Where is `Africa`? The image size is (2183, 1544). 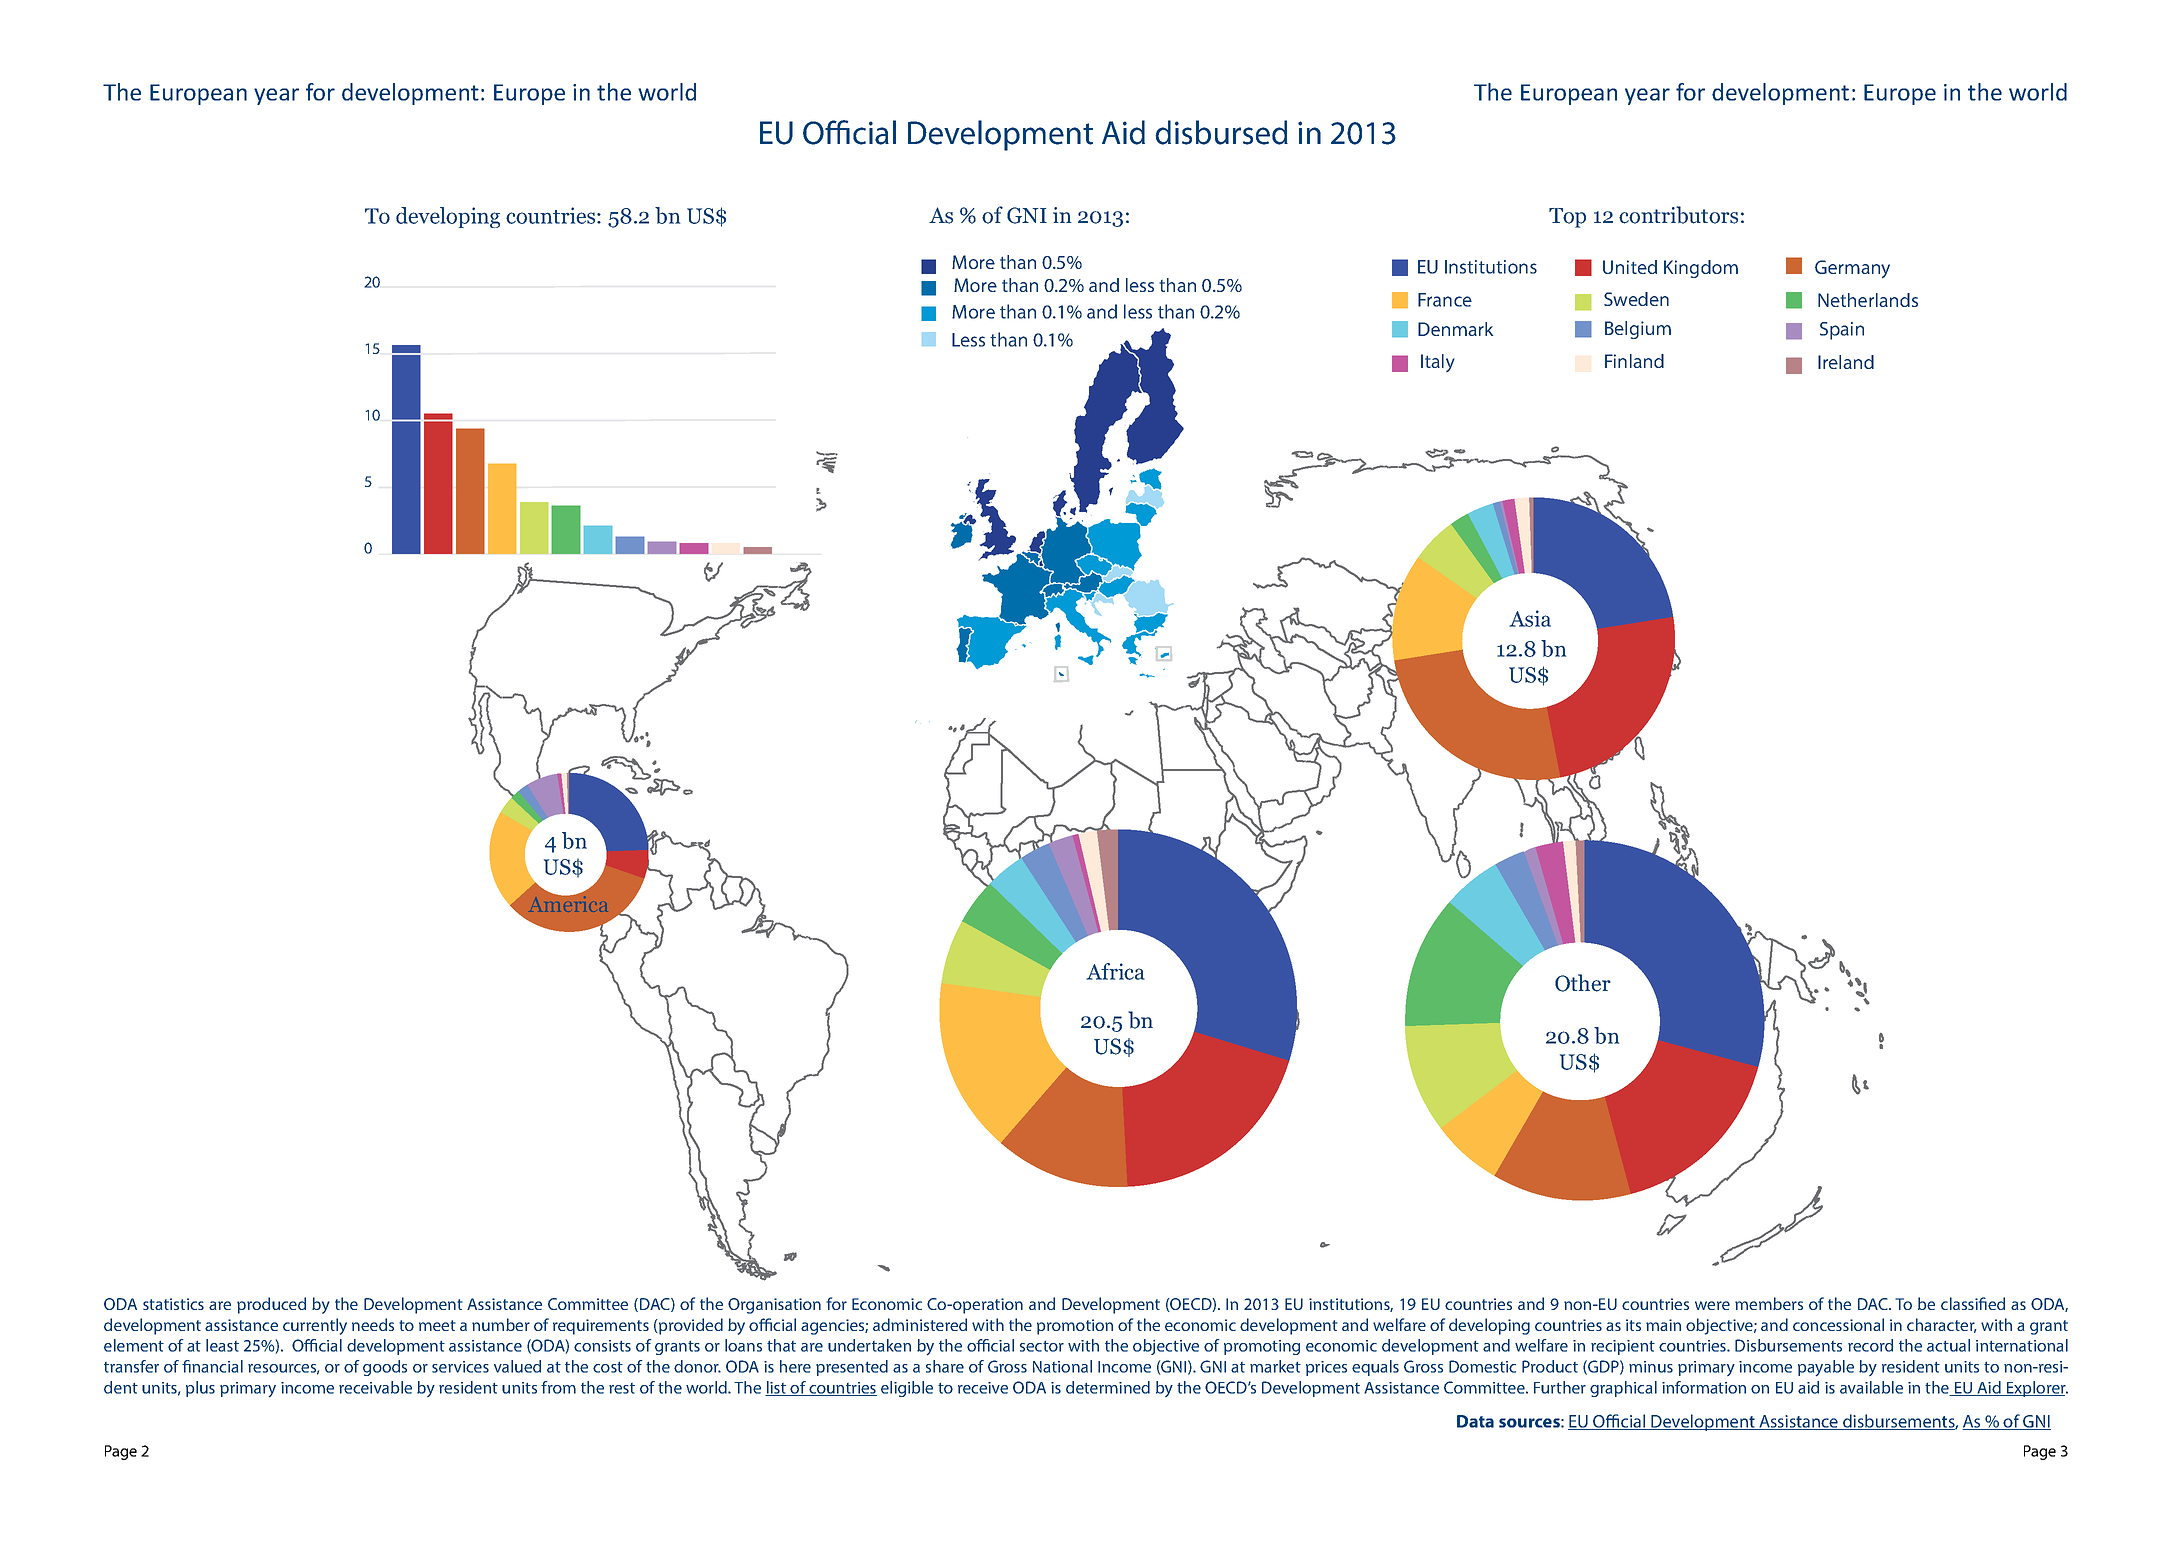
Africa is located at coordinates (1115, 971).
